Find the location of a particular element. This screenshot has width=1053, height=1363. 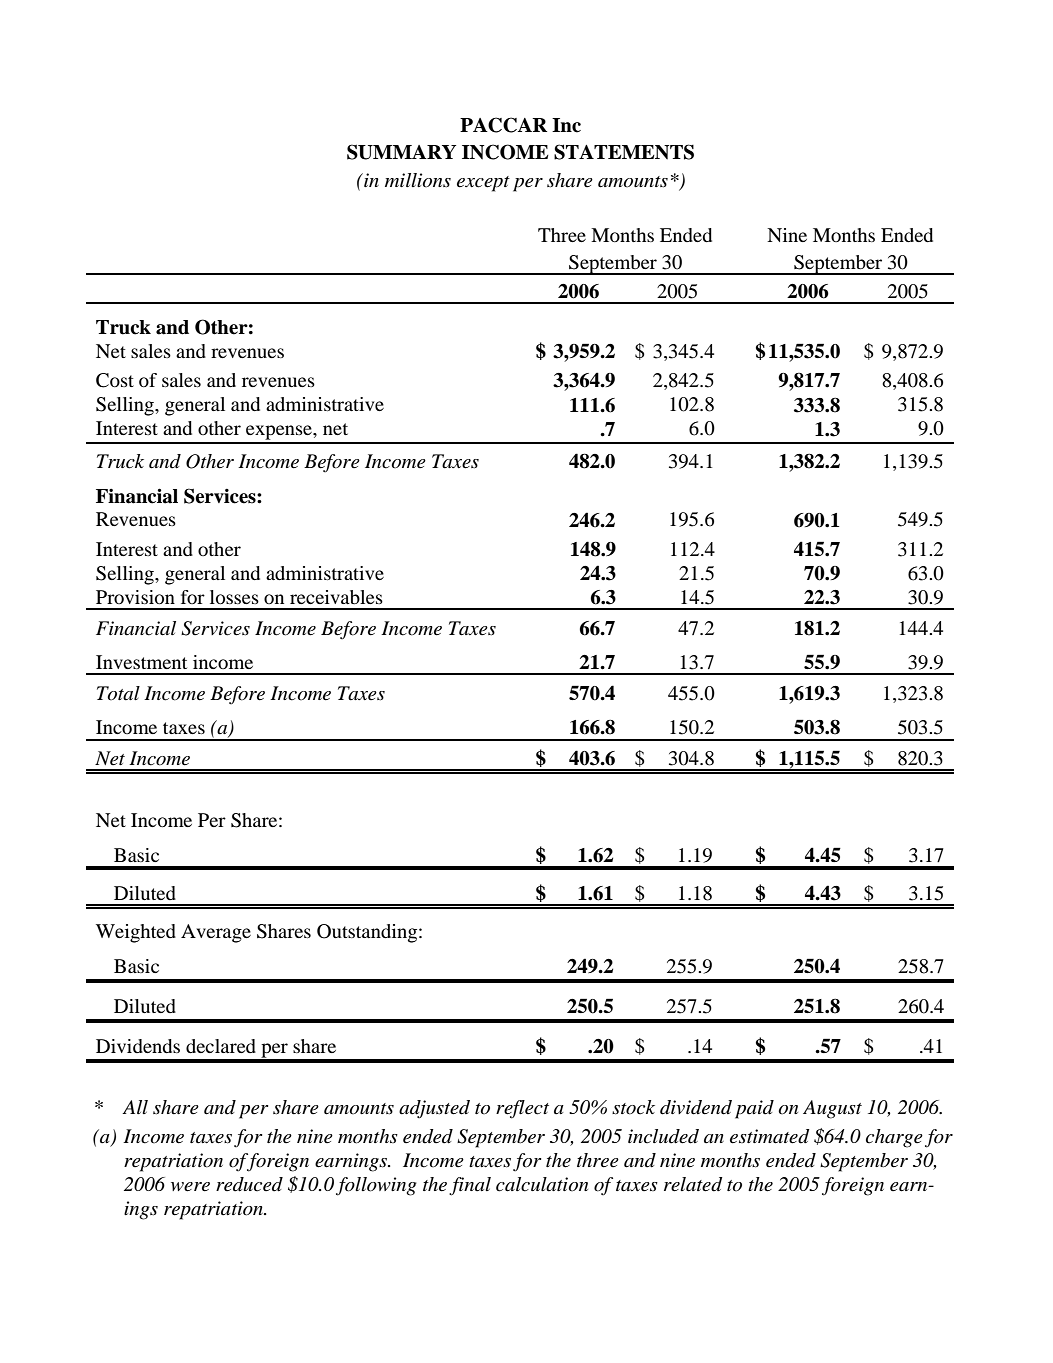

were is located at coordinates (190, 1187).
